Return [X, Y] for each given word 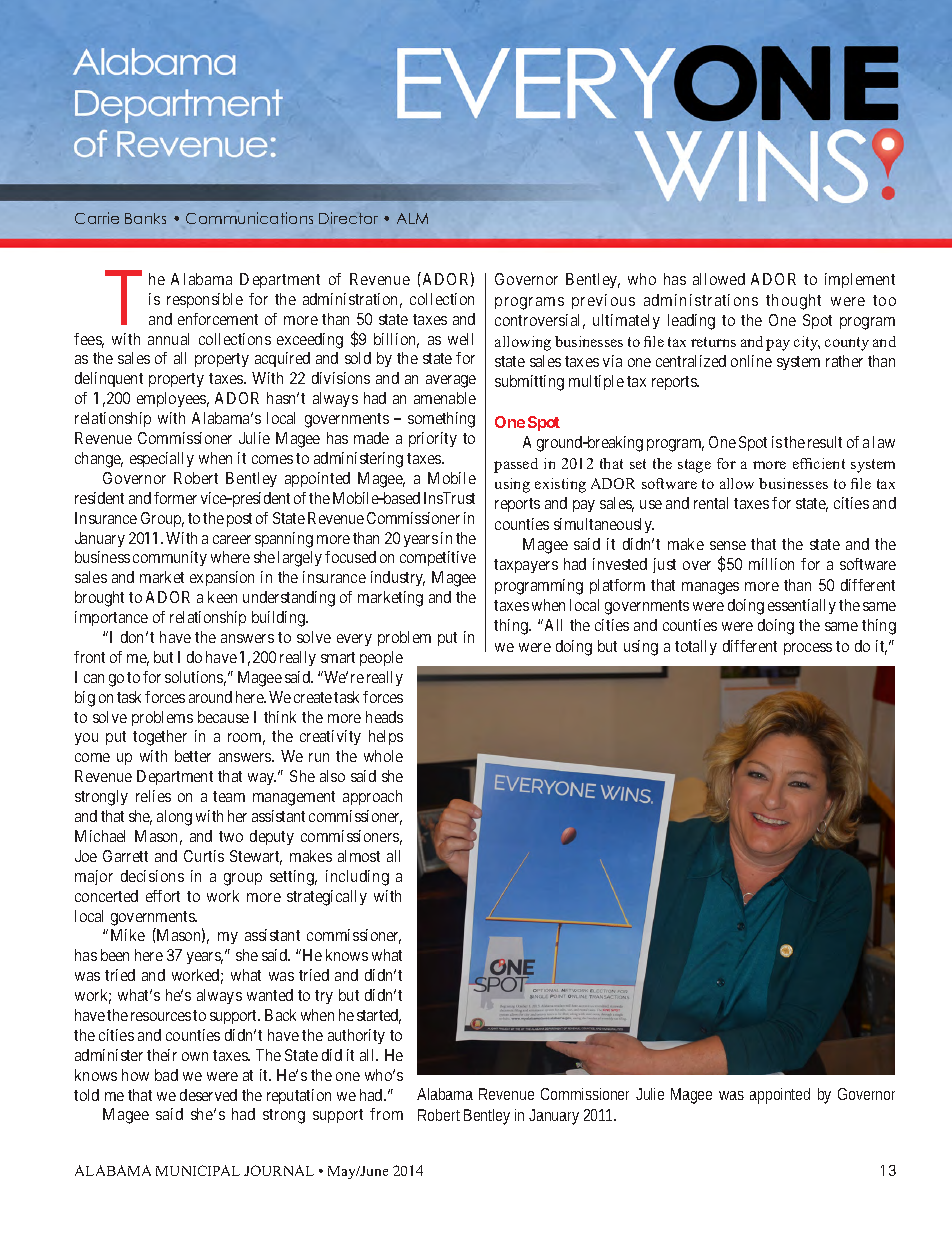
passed [516, 465]
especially [162, 459]
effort [163, 896]
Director [348, 218]
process [808, 649]
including [357, 878]
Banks [145, 218]
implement [860, 280]
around [210, 697]
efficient [819, 463]
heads [384, 717]
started [379, 1016]
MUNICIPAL [198, 1170]
